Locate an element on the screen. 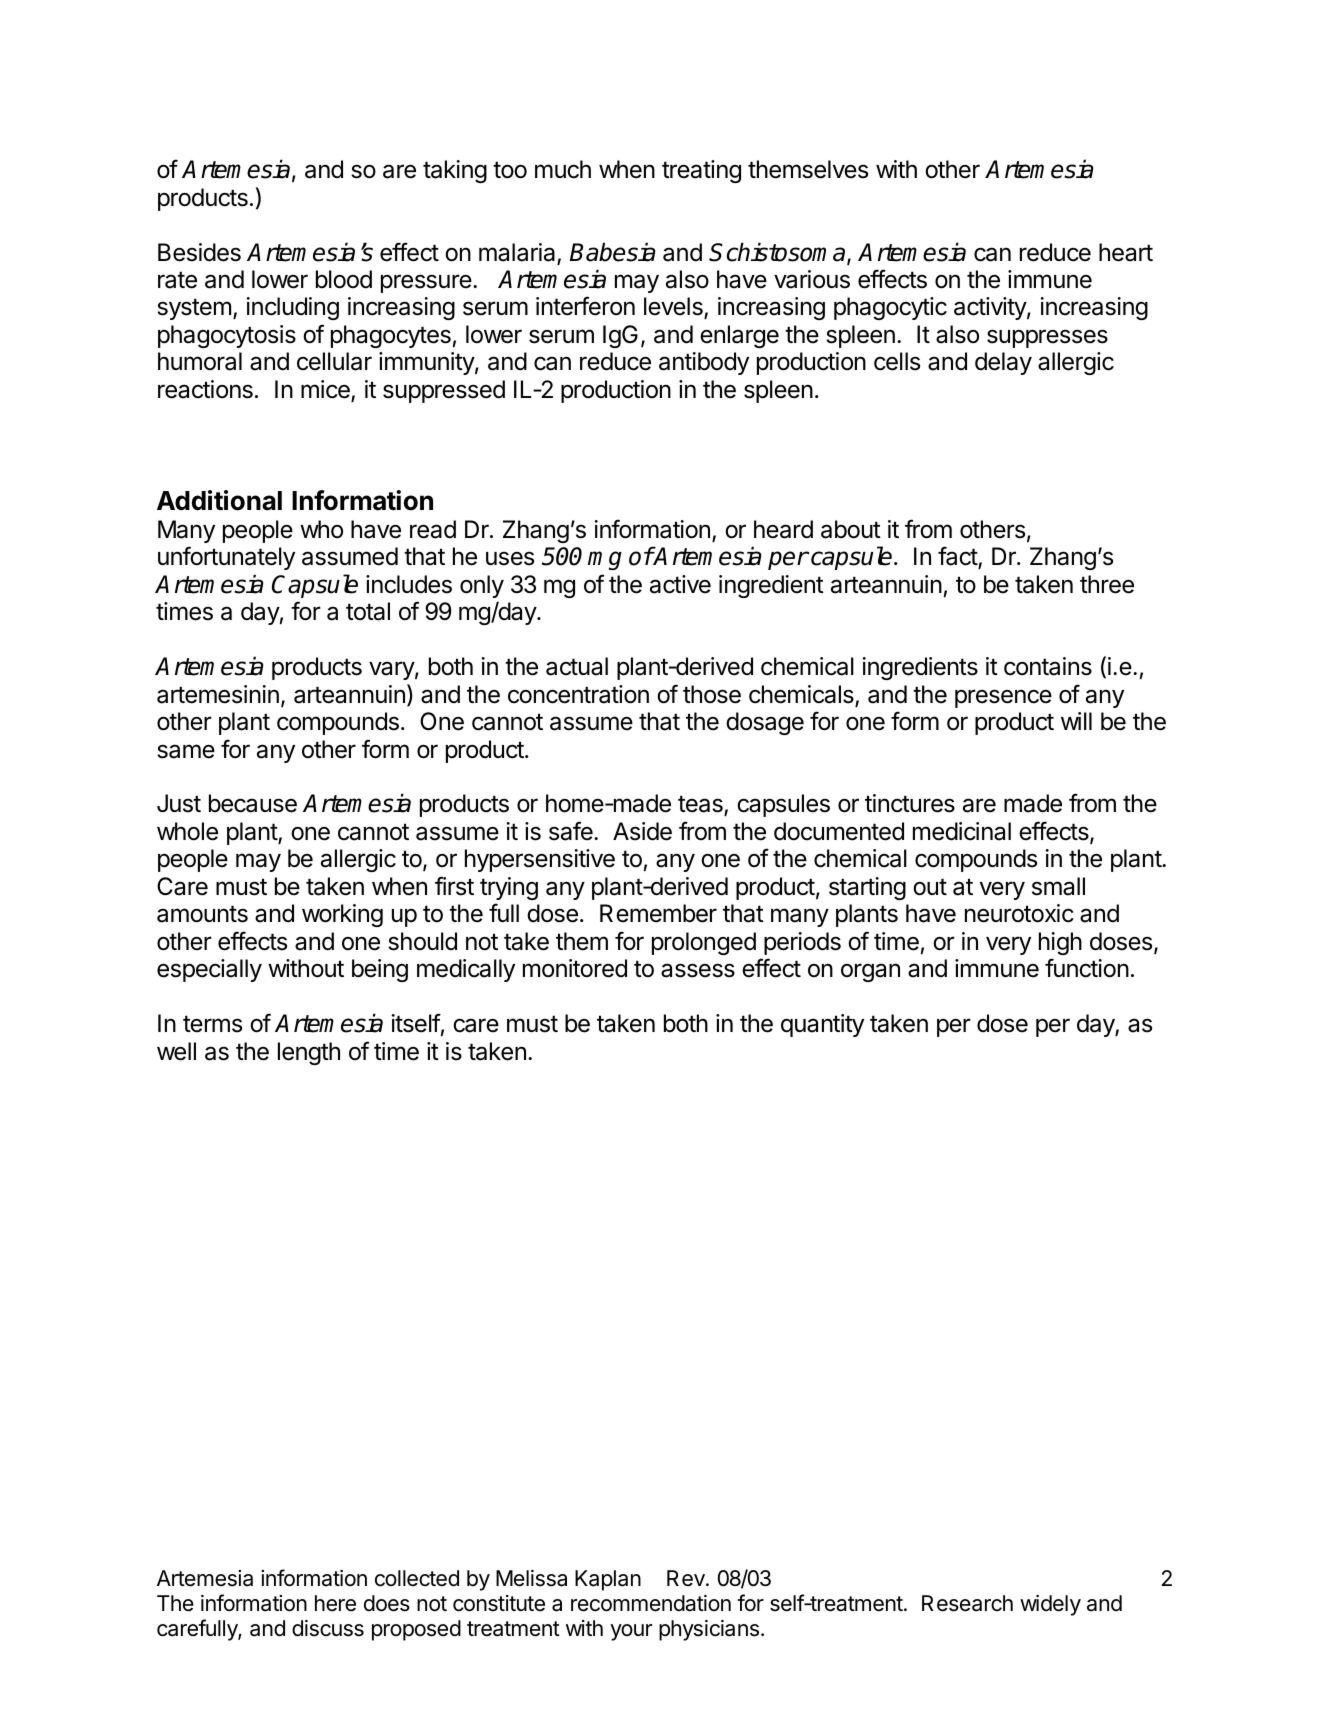  here is located at coordinates (335, 1603).
